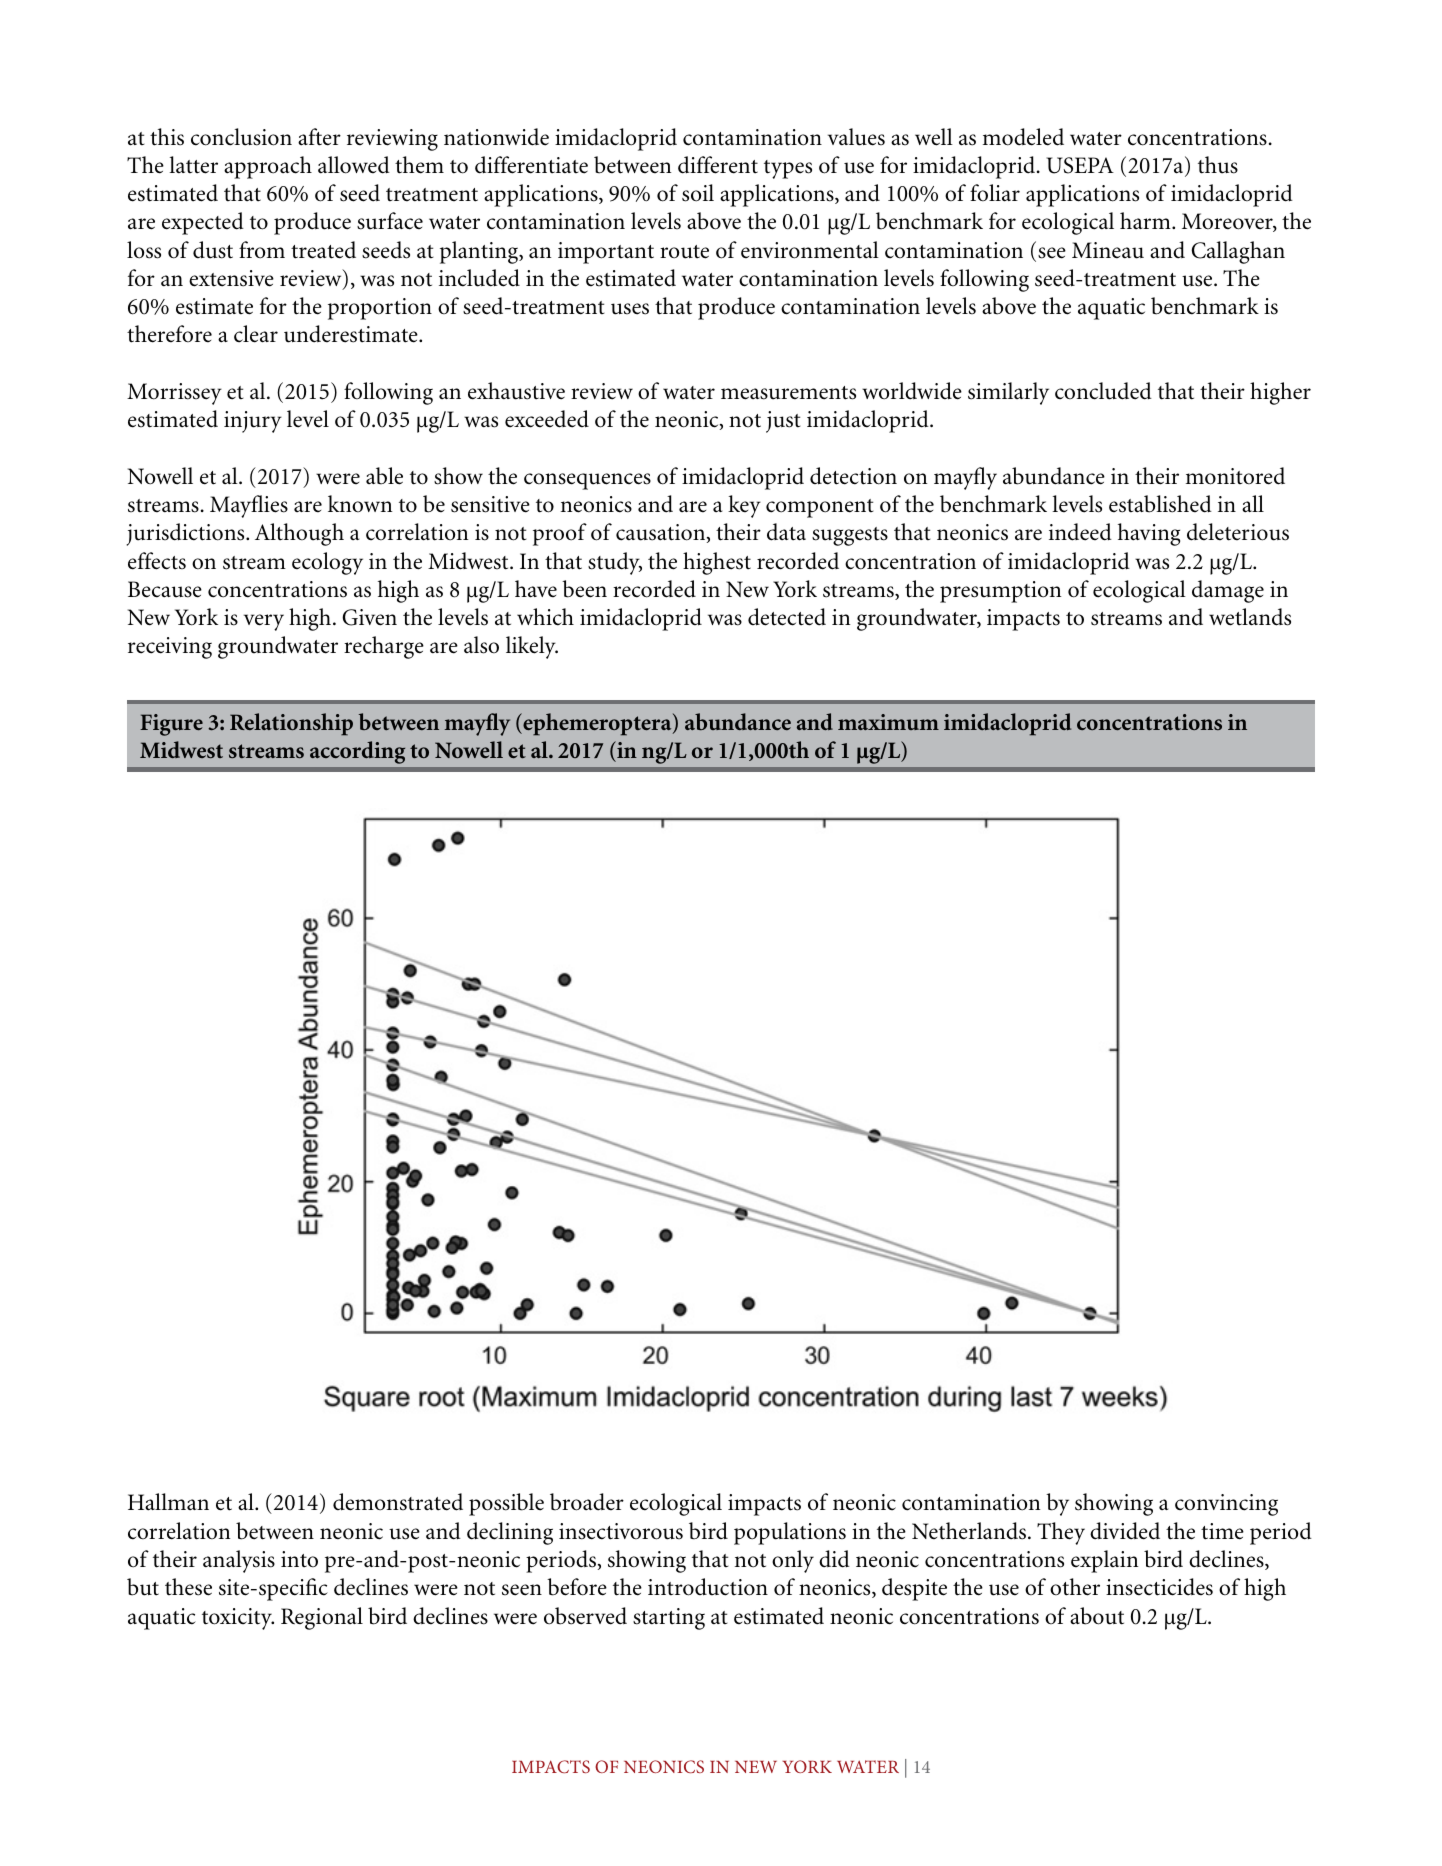 The height and width of the document is (1866, 1442). Describe the element at coordinates (787, 617) in the document. I see `detected` at that location.
